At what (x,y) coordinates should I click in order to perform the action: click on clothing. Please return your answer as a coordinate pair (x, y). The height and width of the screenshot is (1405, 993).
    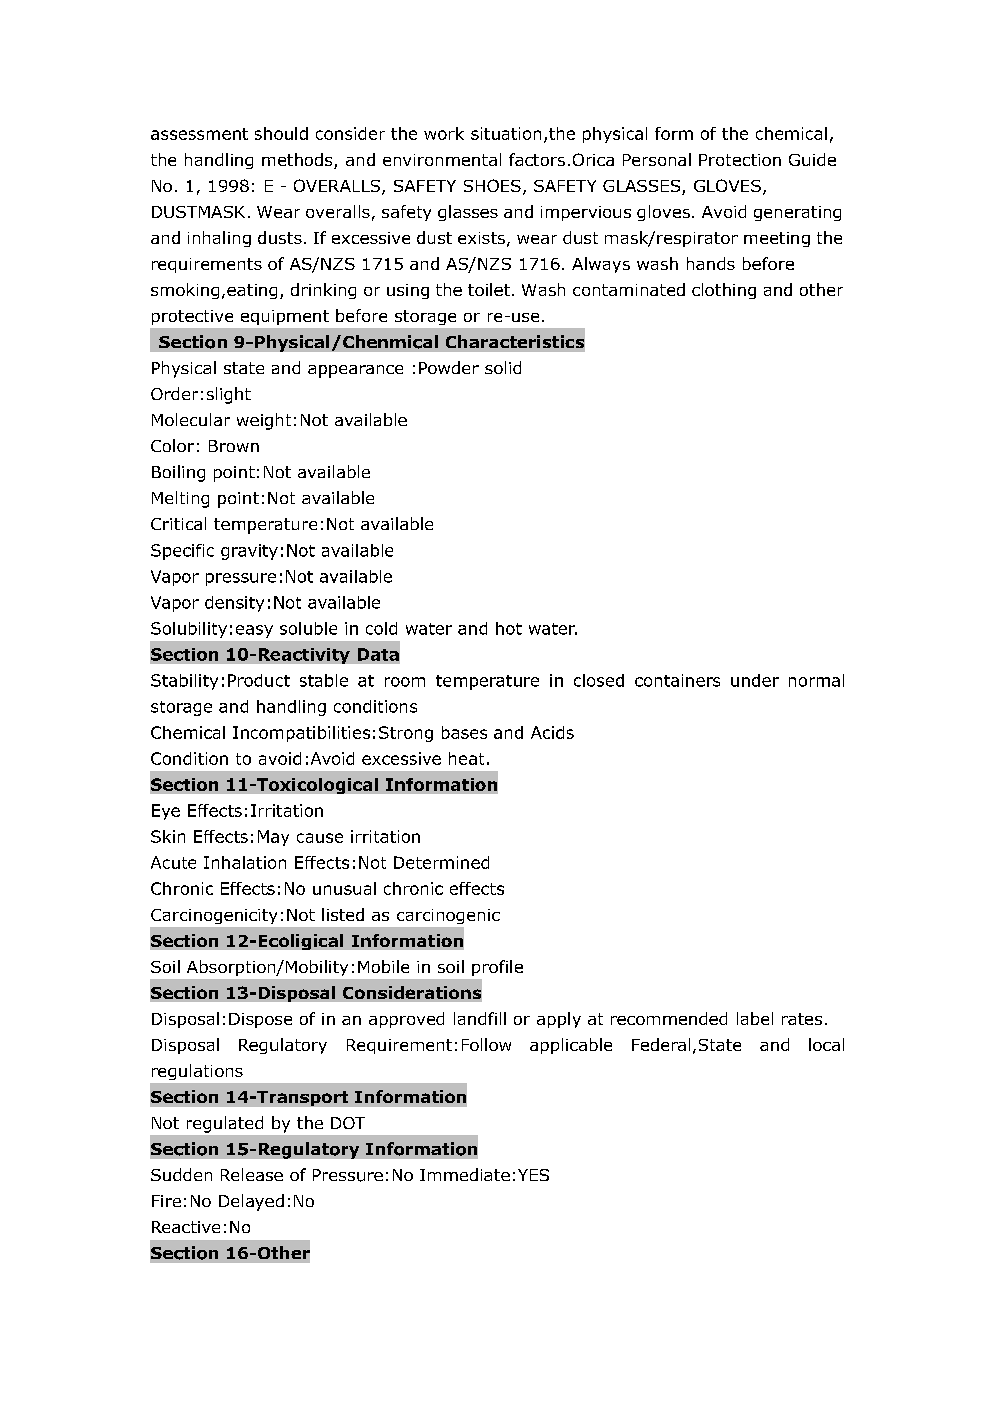
    Looking at the image, I should click on (724, 291).
